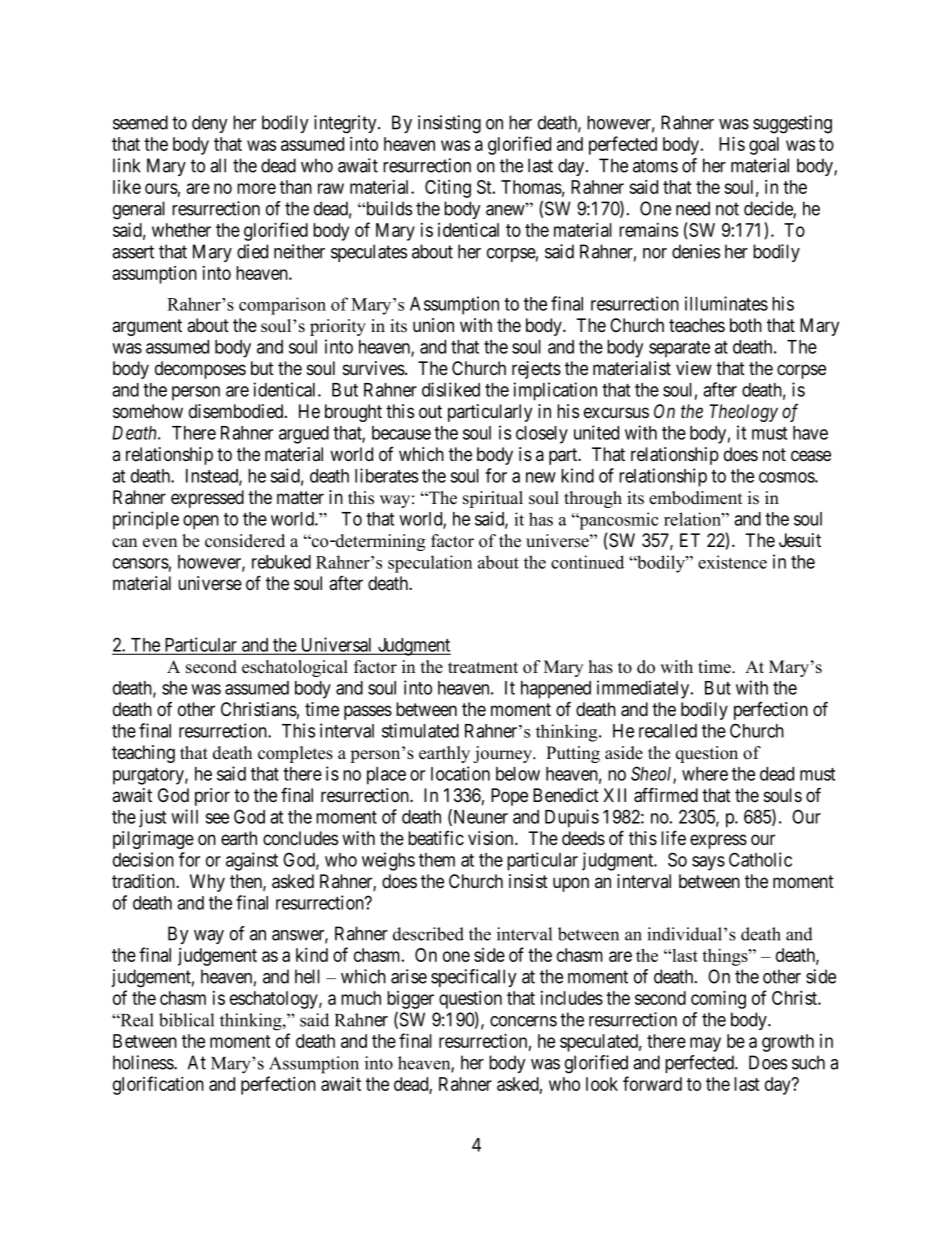 The width and height of the screenshot is (952, 1233). Describe the element at coordinates (186, 1020) in the screenshot. I see `biblical` at that location.
